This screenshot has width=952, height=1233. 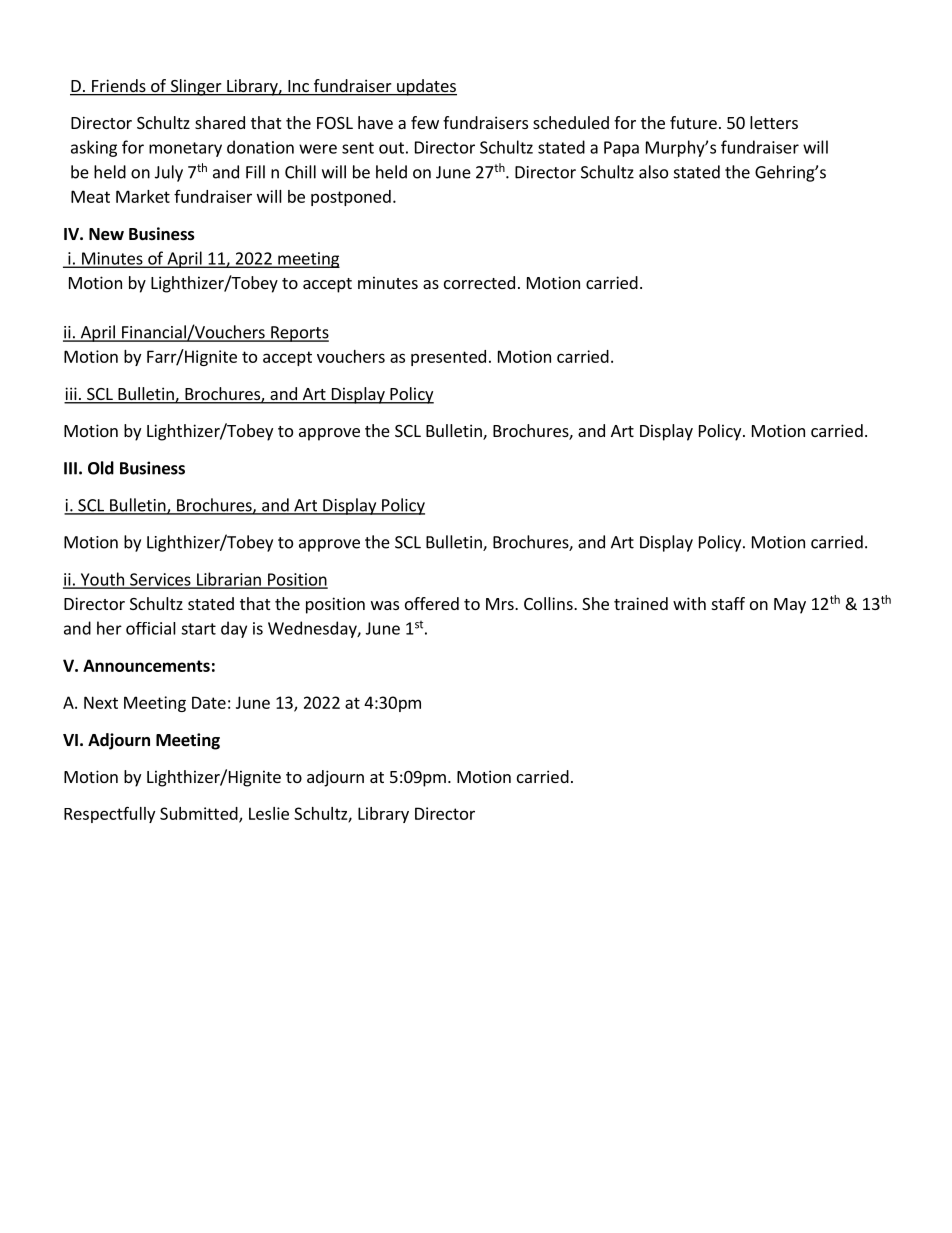 I want to click on Old, so click(x=101, y=468).
